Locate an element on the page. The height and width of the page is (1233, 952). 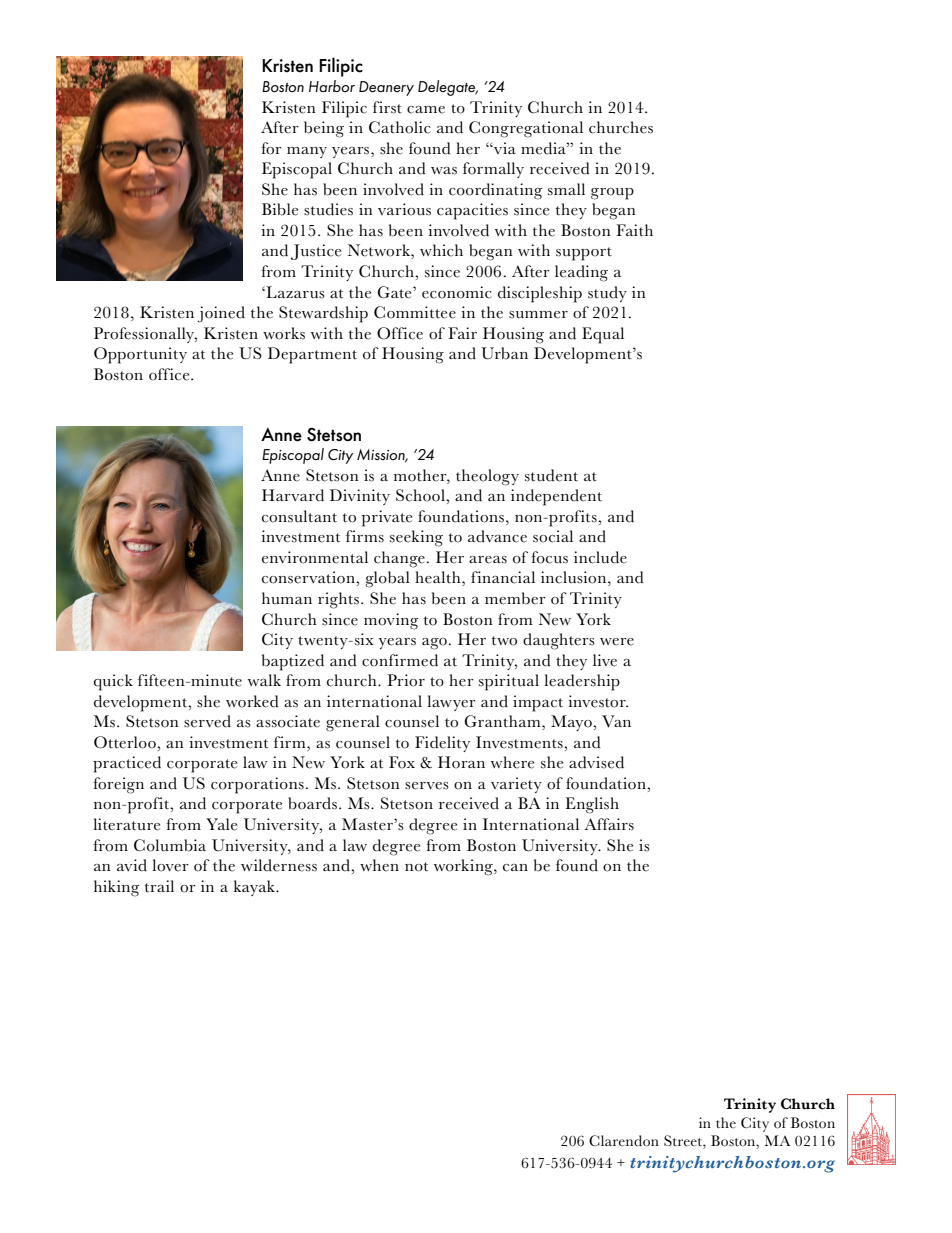
can is located at coordinates (515, 868).
